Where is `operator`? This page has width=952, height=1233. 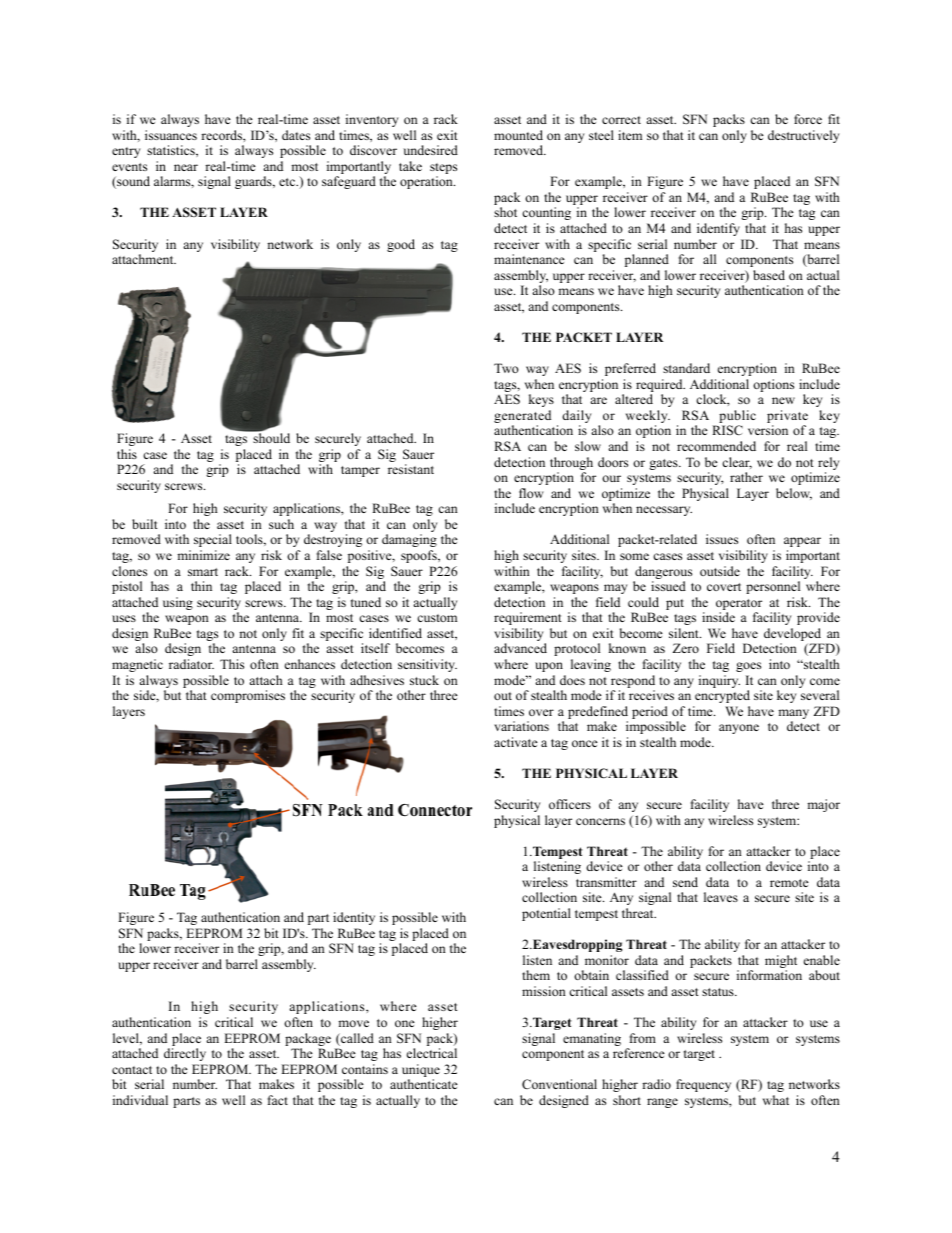
operator is located at coordinates (739, 606).
